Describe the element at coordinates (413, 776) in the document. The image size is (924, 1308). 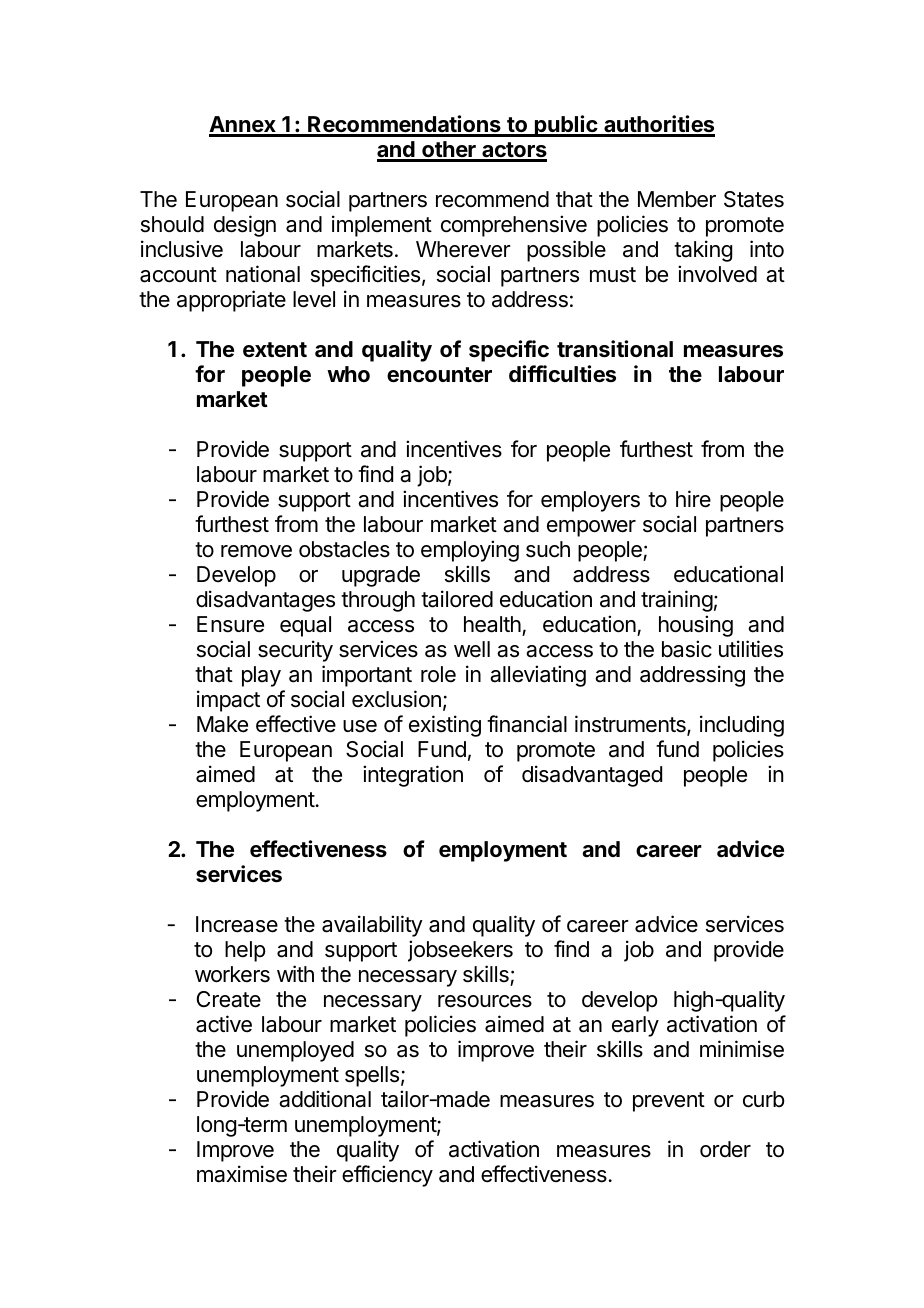
I see `integration` at that location.
